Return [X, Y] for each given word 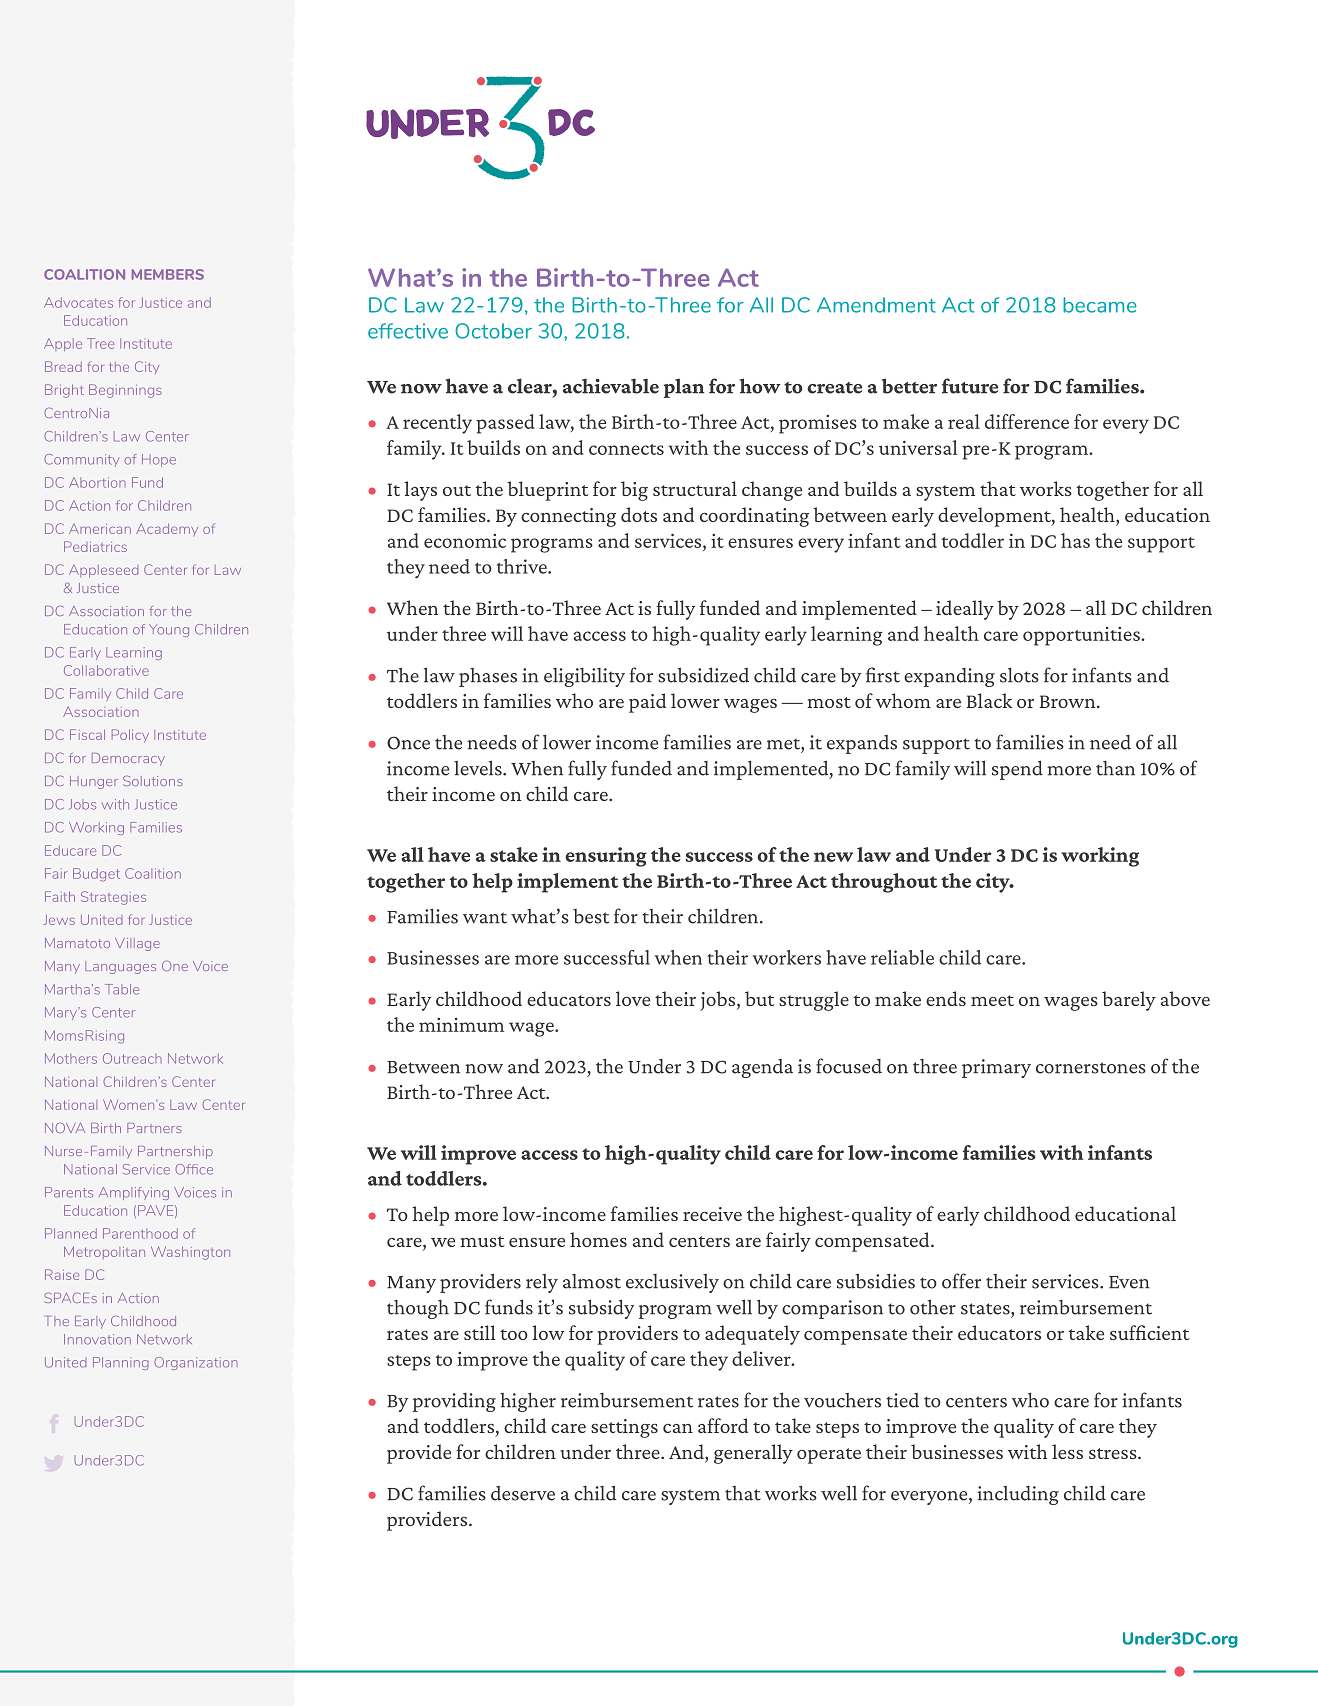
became [1100, 305]
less [1067, 1451]
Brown [1069, 701]
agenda [762, 1068]
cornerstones [1091, 1068]
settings [624, 1428]
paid [647, 703]
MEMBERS [168, 274]
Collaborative [106, 670]
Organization [196, 1363]
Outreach [132, 1058]
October [493, 331]
